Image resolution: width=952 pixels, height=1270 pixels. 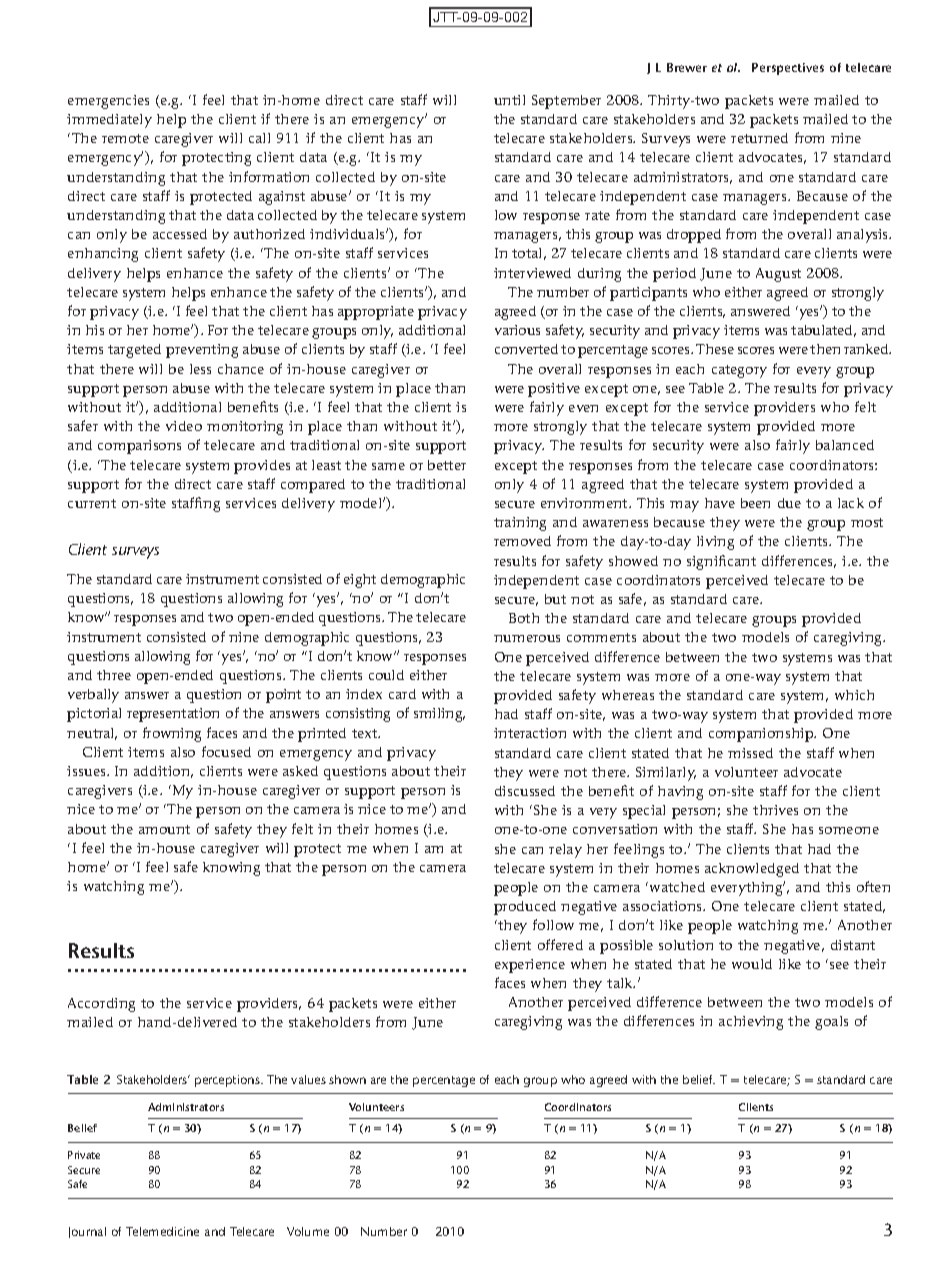 I want to click on better, so click(x=447, y=465).
